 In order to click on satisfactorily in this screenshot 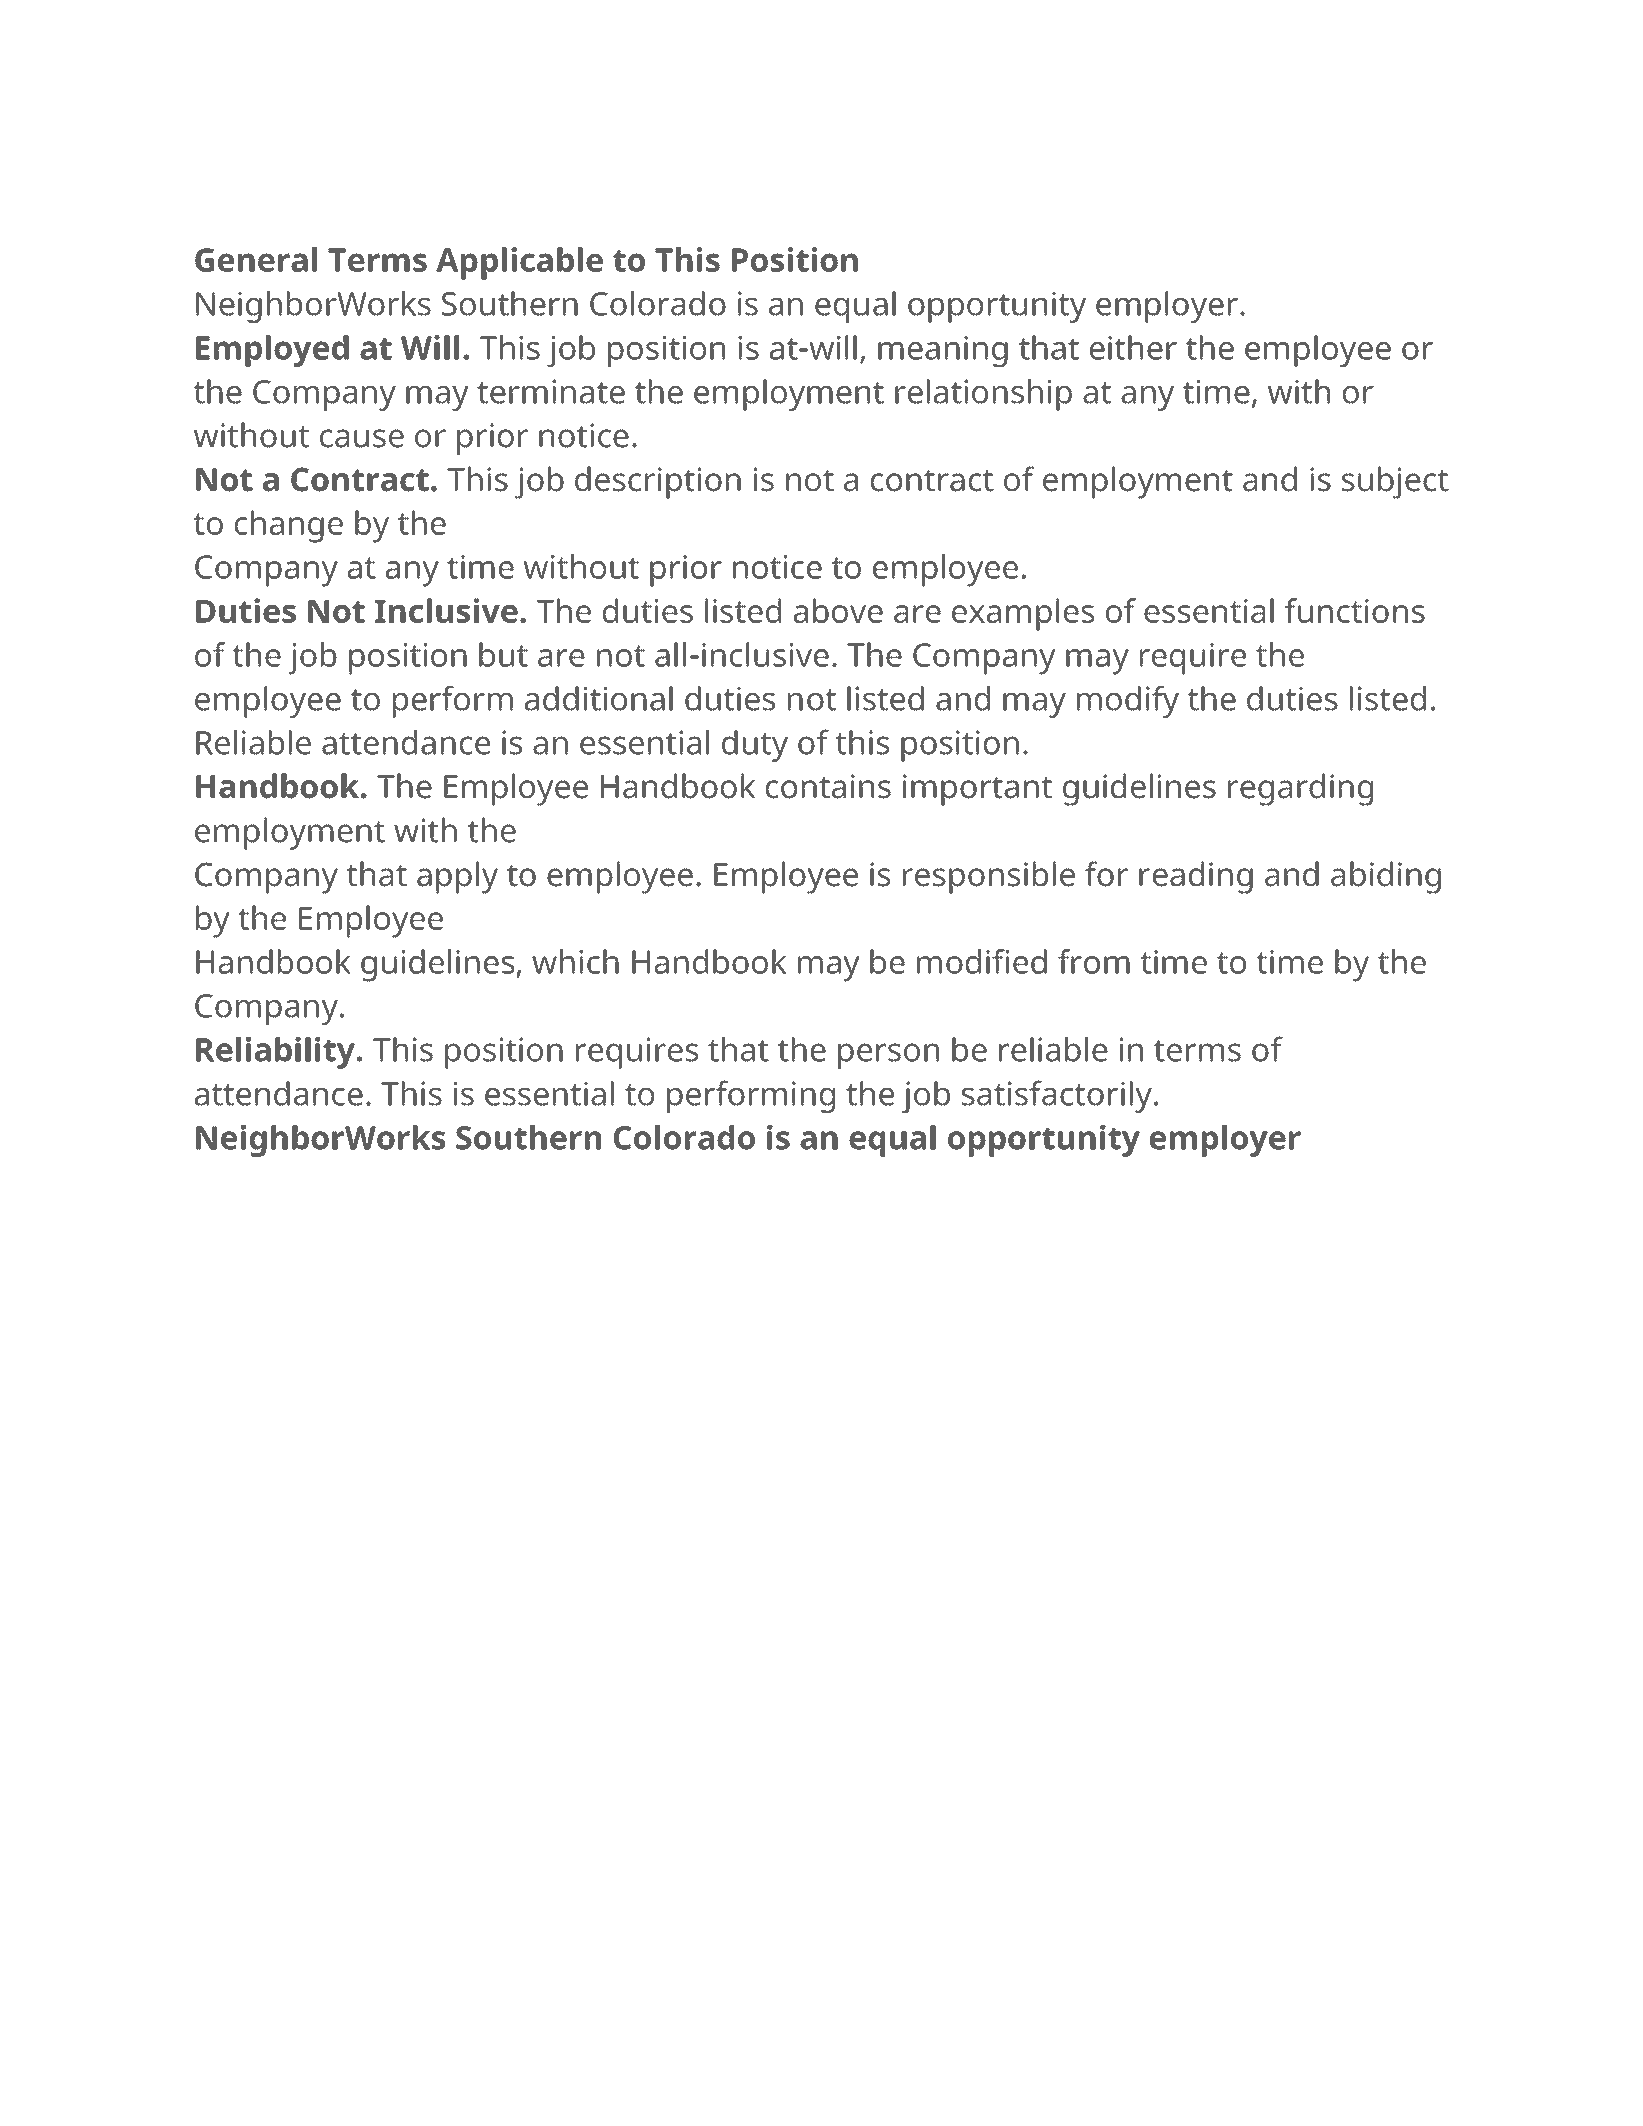, I will do `click(1057, 1096)`.
